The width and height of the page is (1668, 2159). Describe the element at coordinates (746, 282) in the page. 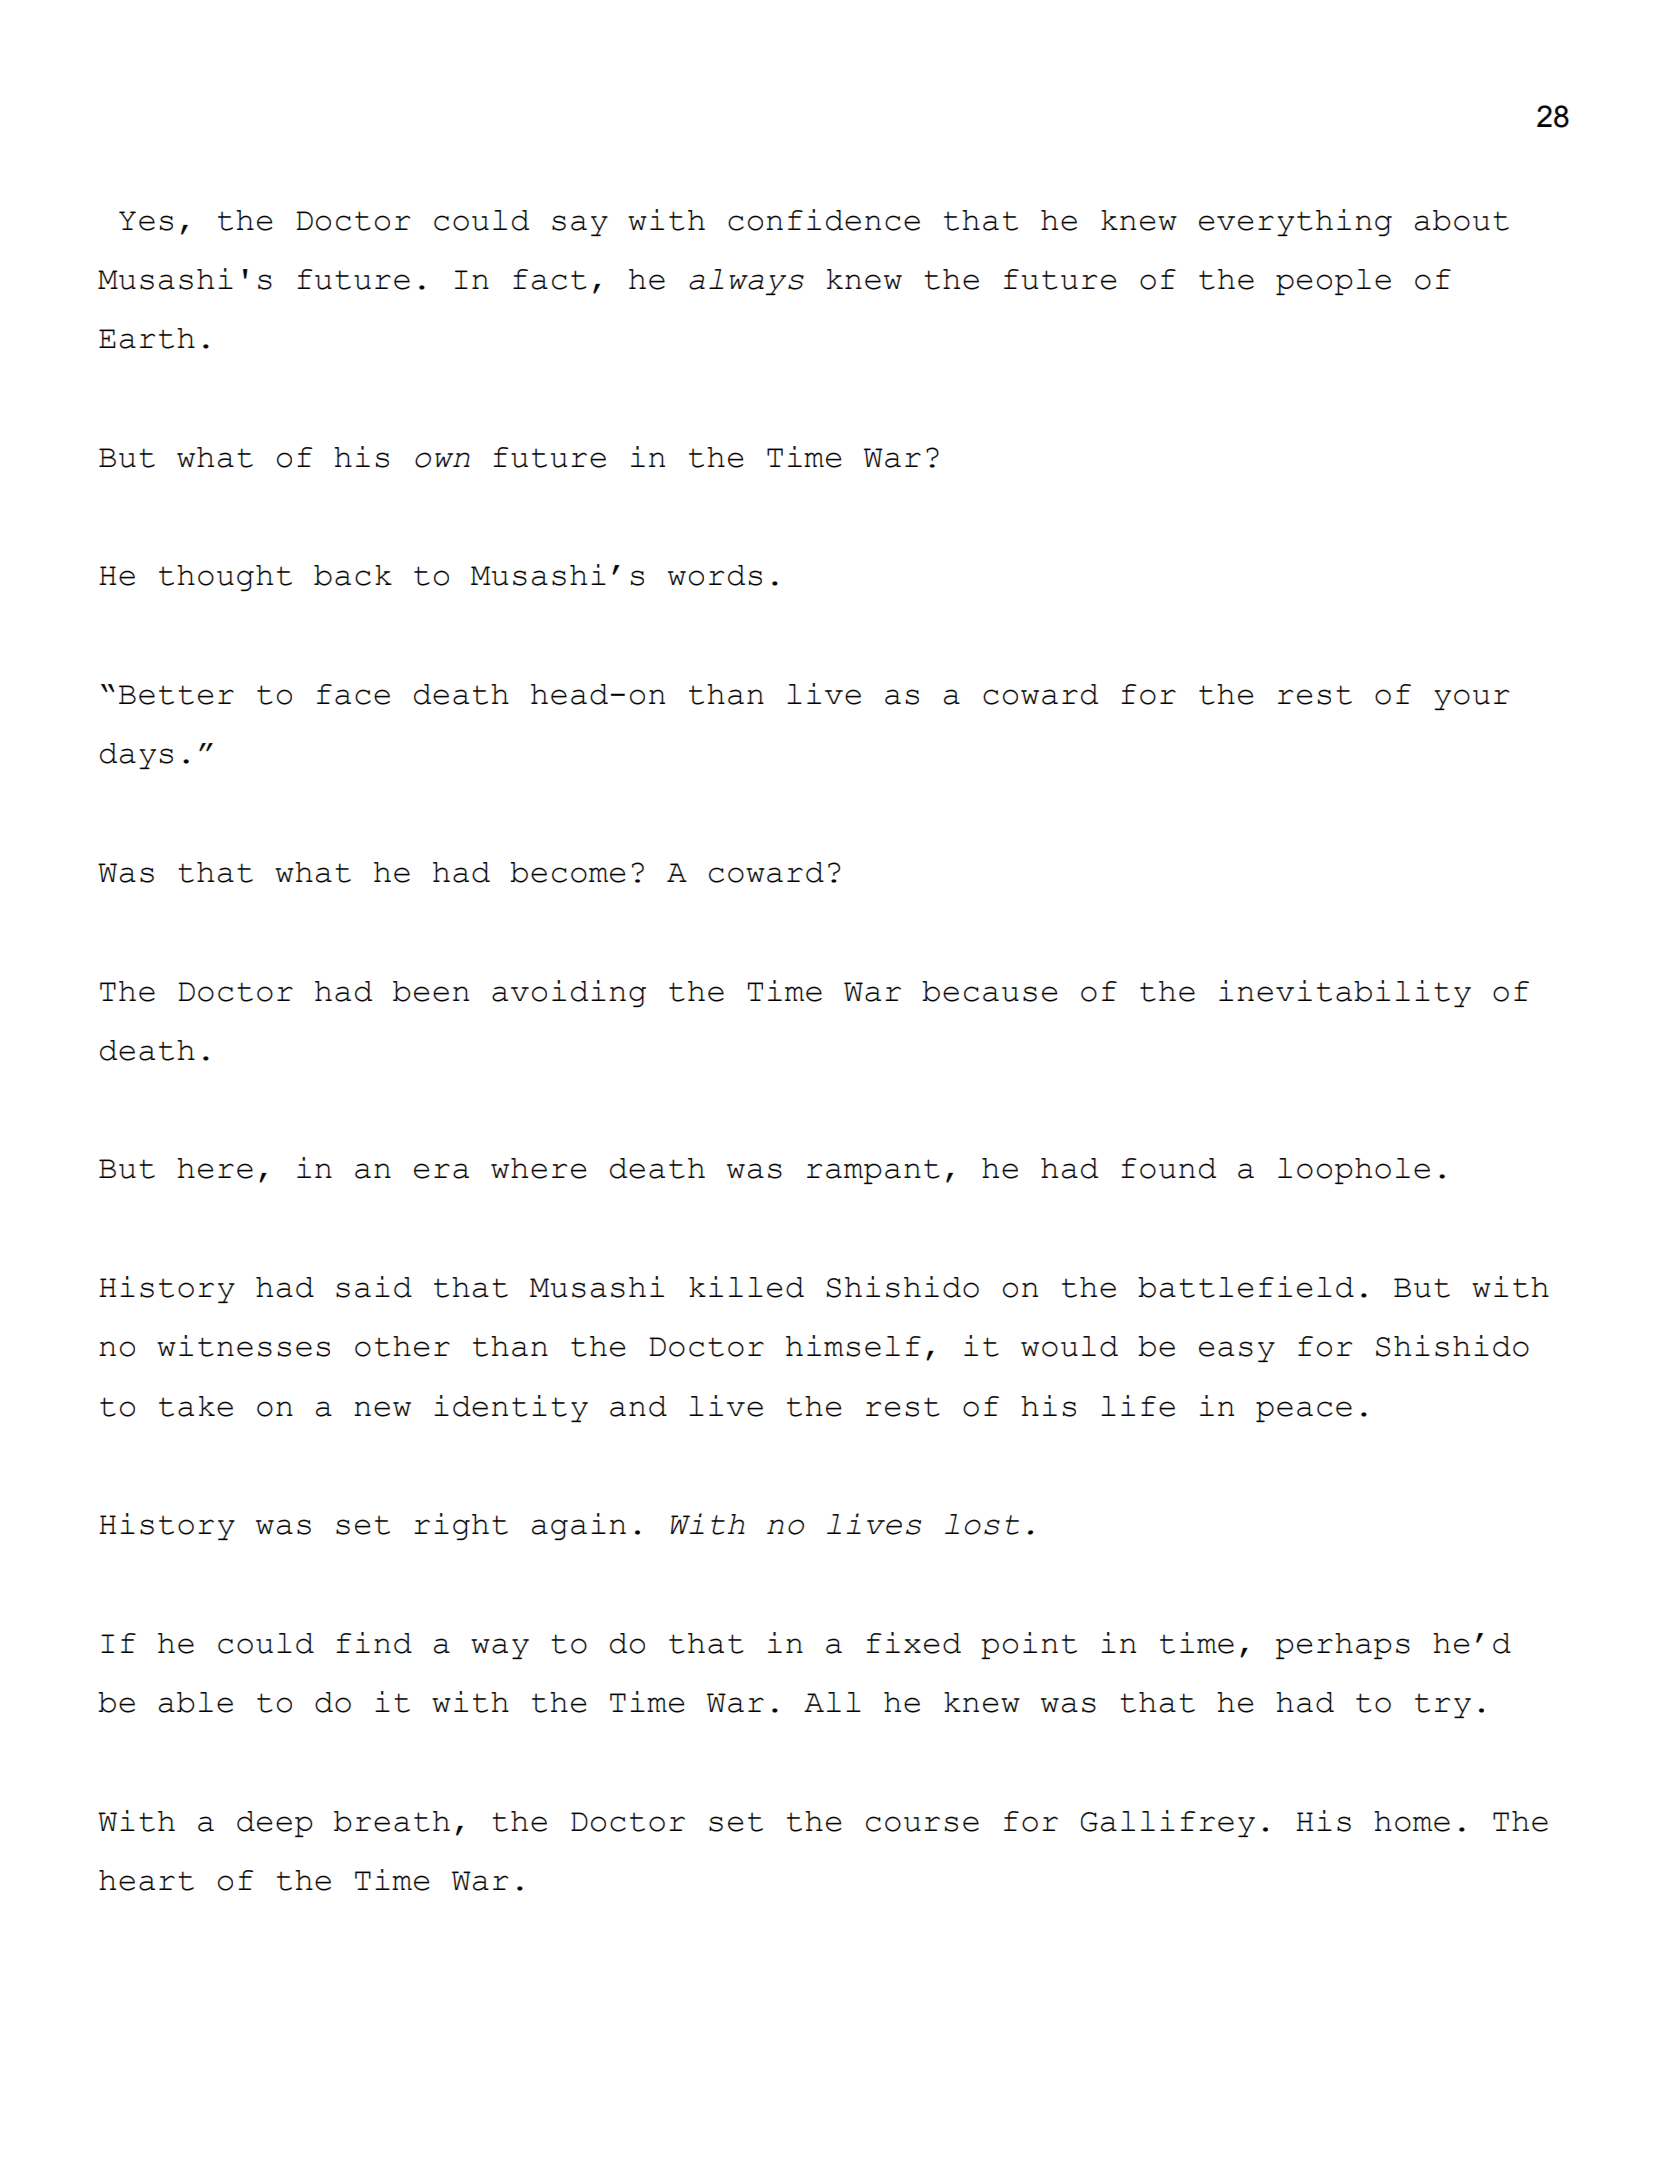

I see `always` at that location.
